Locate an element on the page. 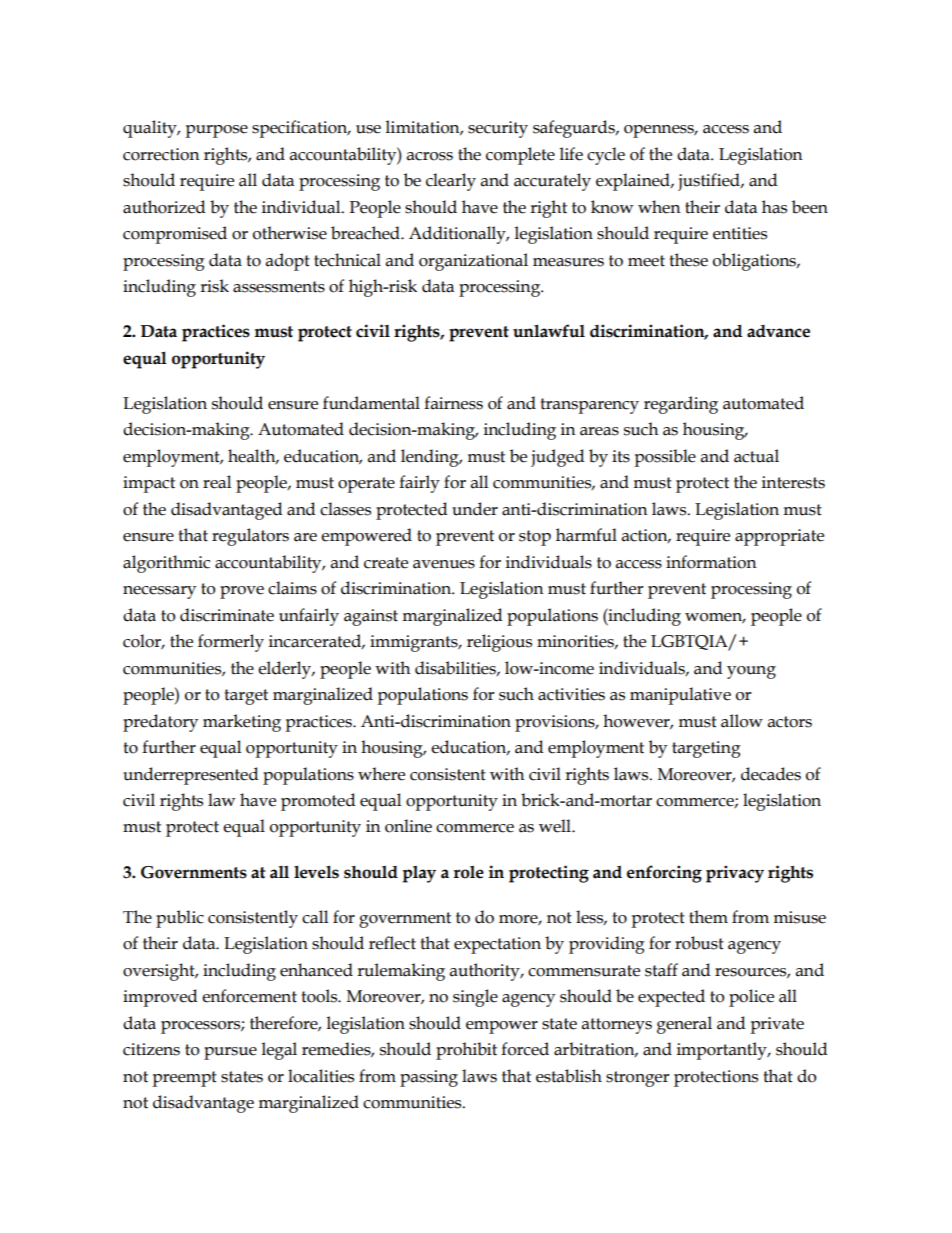 The image size is (952, 1233). religious is located at coordinates (499, 643).
